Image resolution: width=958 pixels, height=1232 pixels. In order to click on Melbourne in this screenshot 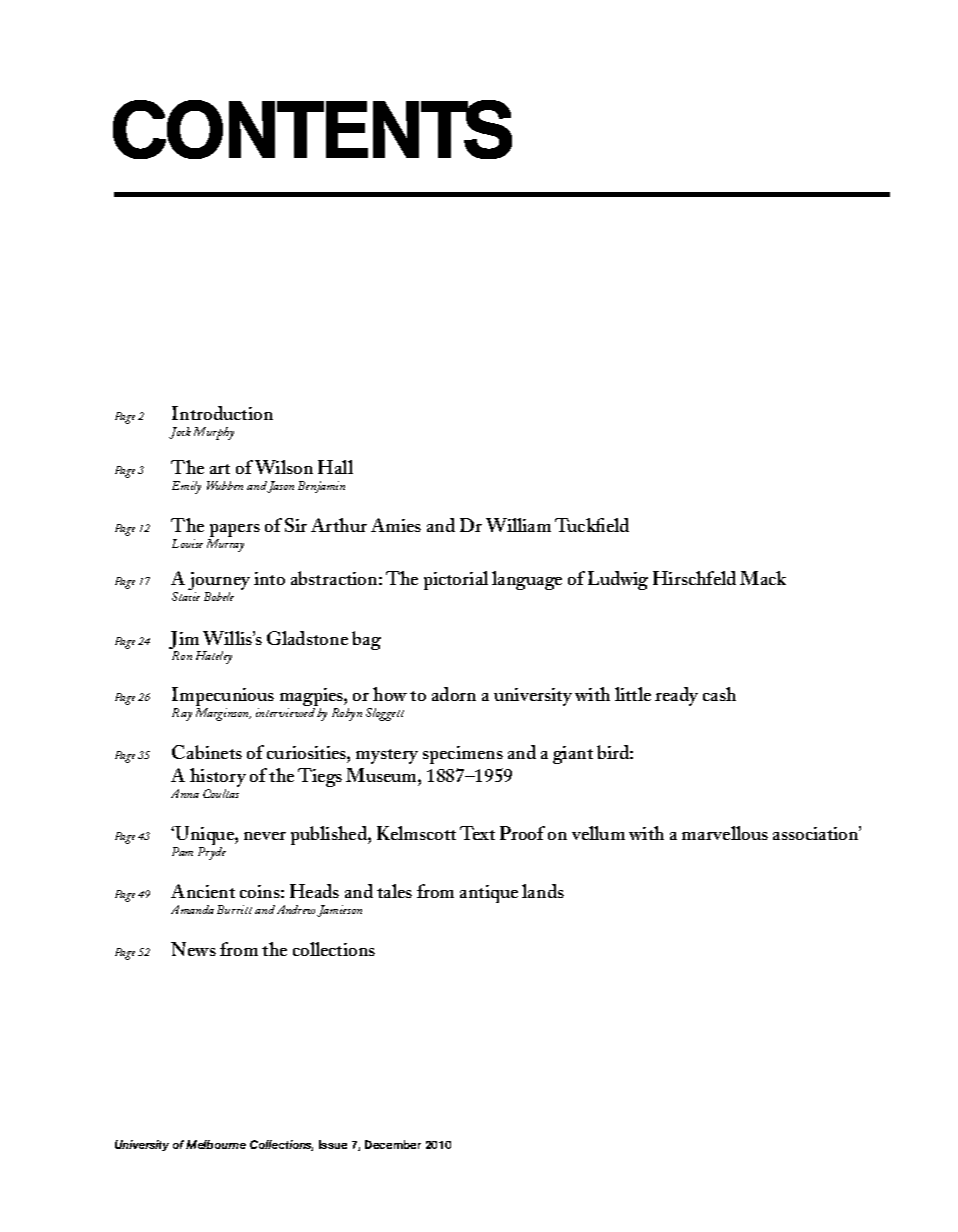, I will do `click(216, 1144)`.
